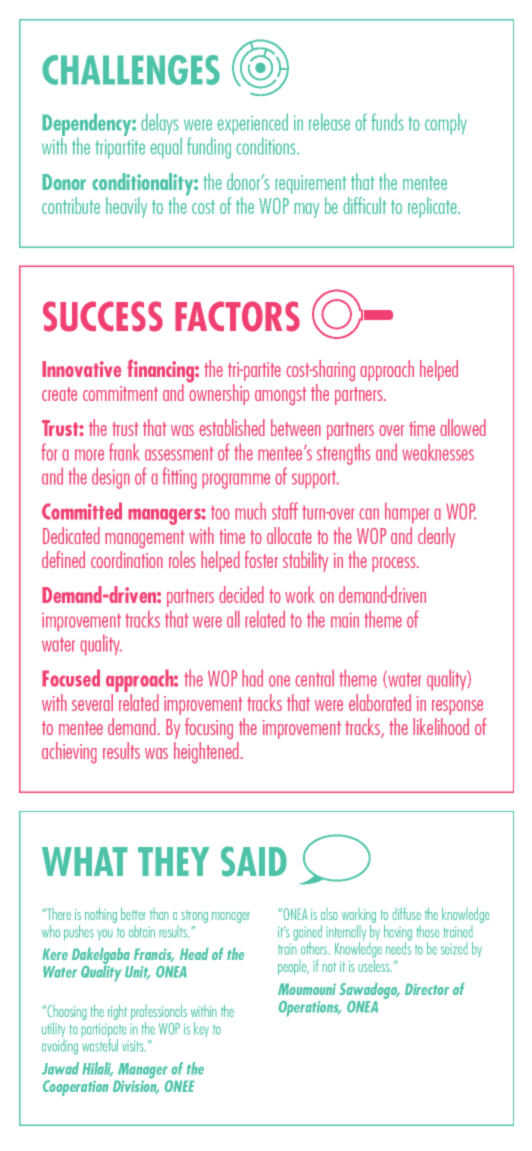  What do you see at coordinates (85, 861) in the screenshot?
I see `WHAT` at bounding box center [85, 861].
